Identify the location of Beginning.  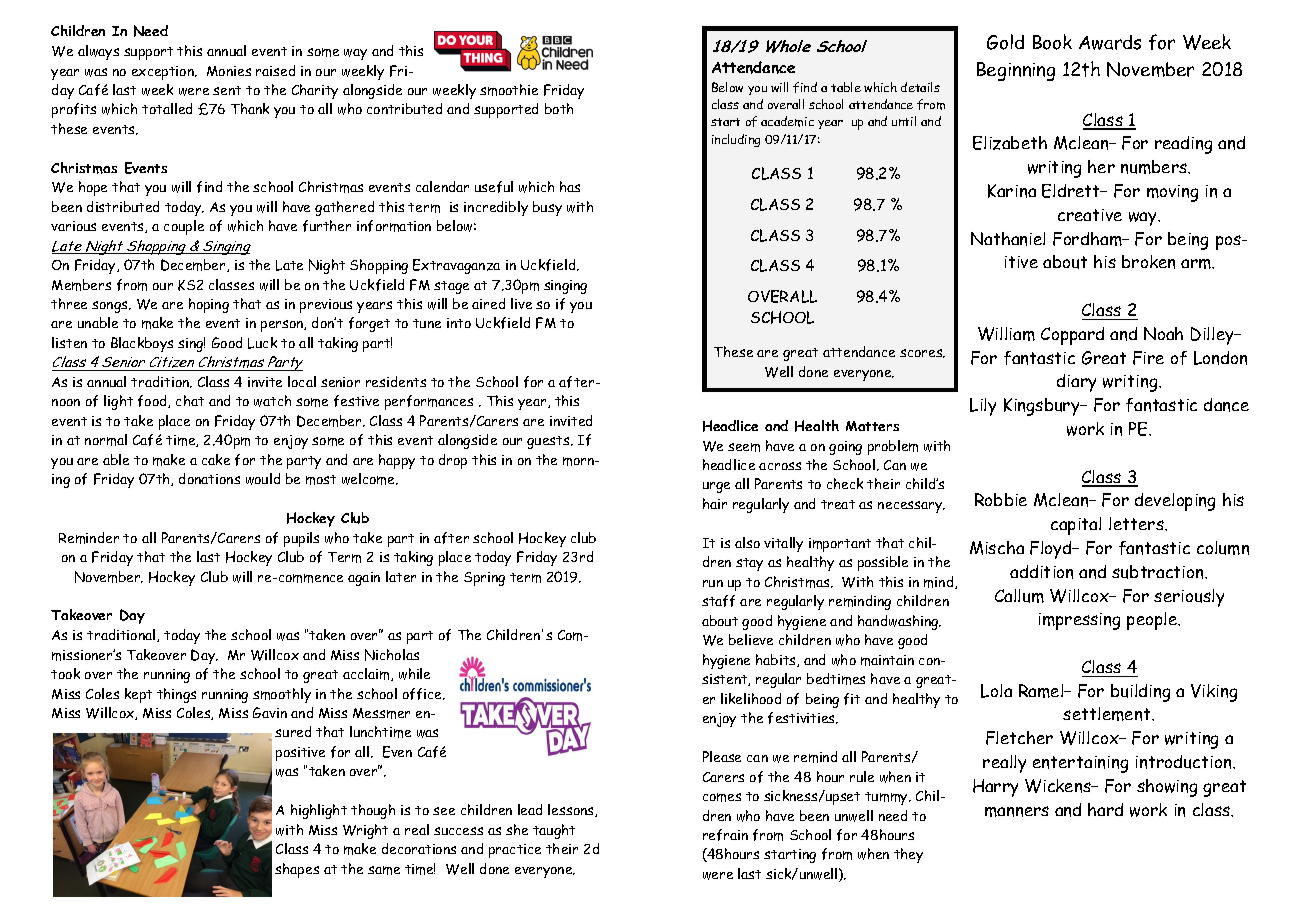
(1016, 71).
